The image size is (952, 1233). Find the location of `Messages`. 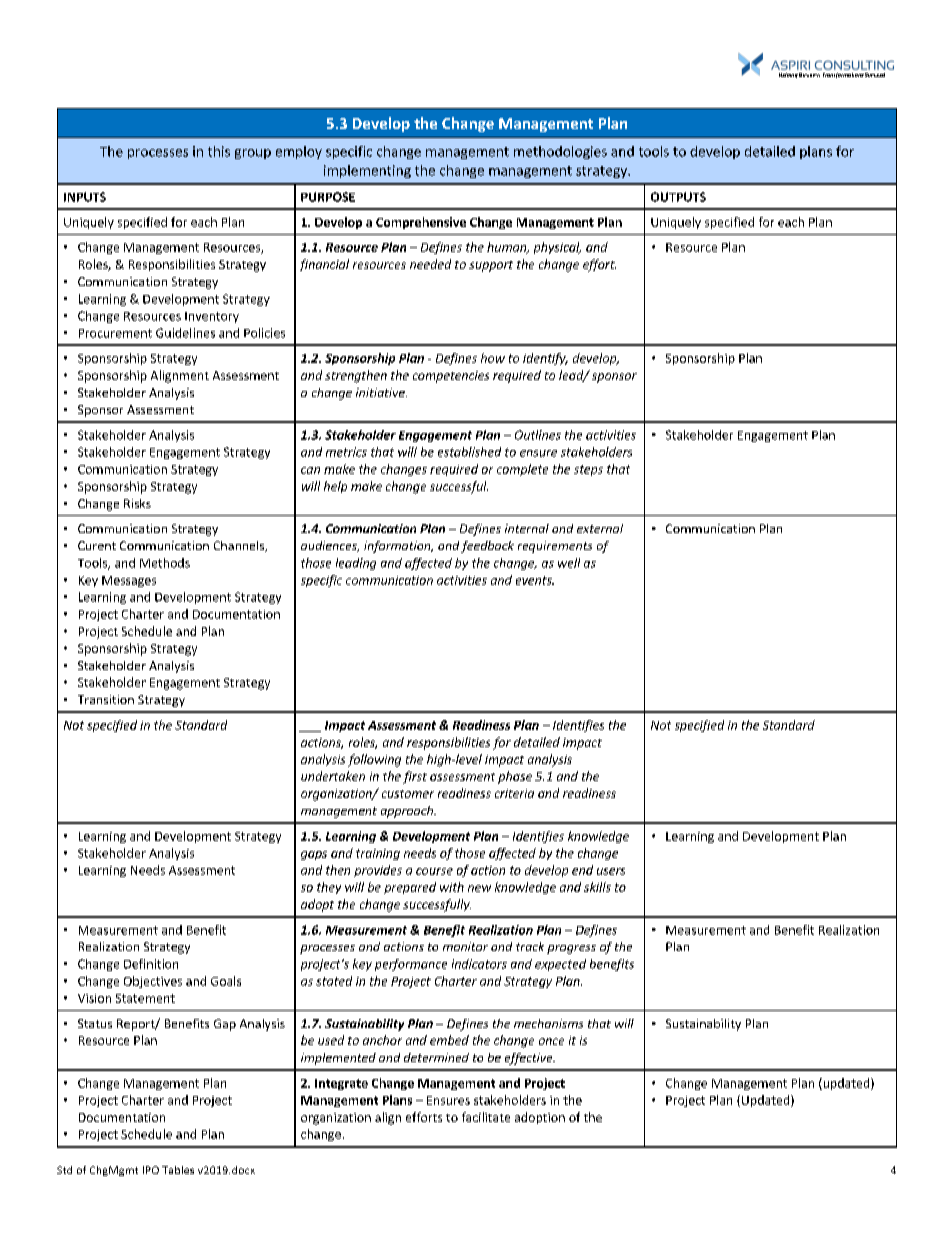

Messages is located at coordinates (129, 581).
